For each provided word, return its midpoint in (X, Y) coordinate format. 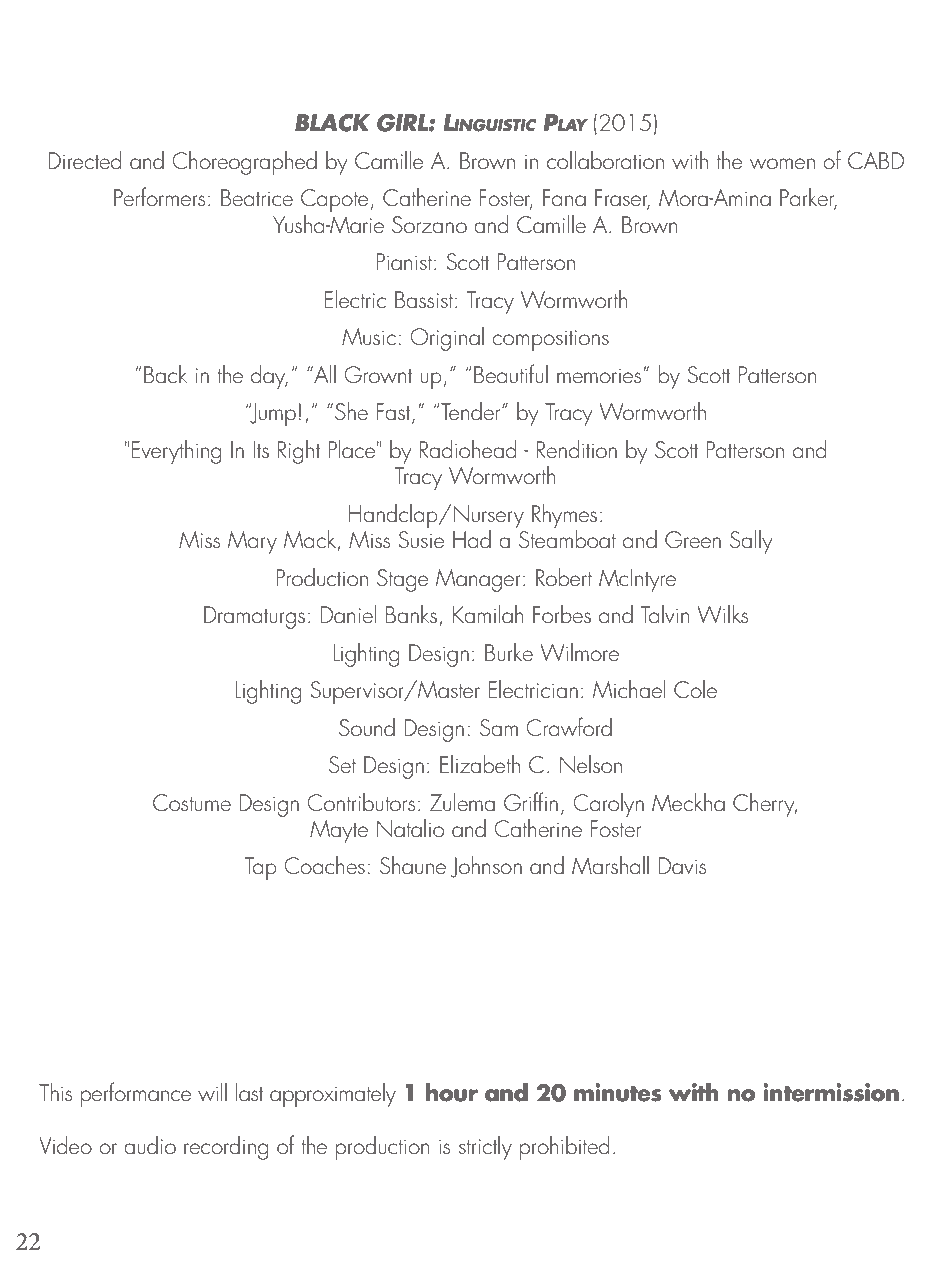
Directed (84, 160)
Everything (176, 452)
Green (693, 539)
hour (452, 1092)
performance (136, 1094)
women (782, 163)
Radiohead (468, 449)
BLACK (332, 123)
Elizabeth (480, 764)
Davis (682, 865)
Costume (192, 802)
